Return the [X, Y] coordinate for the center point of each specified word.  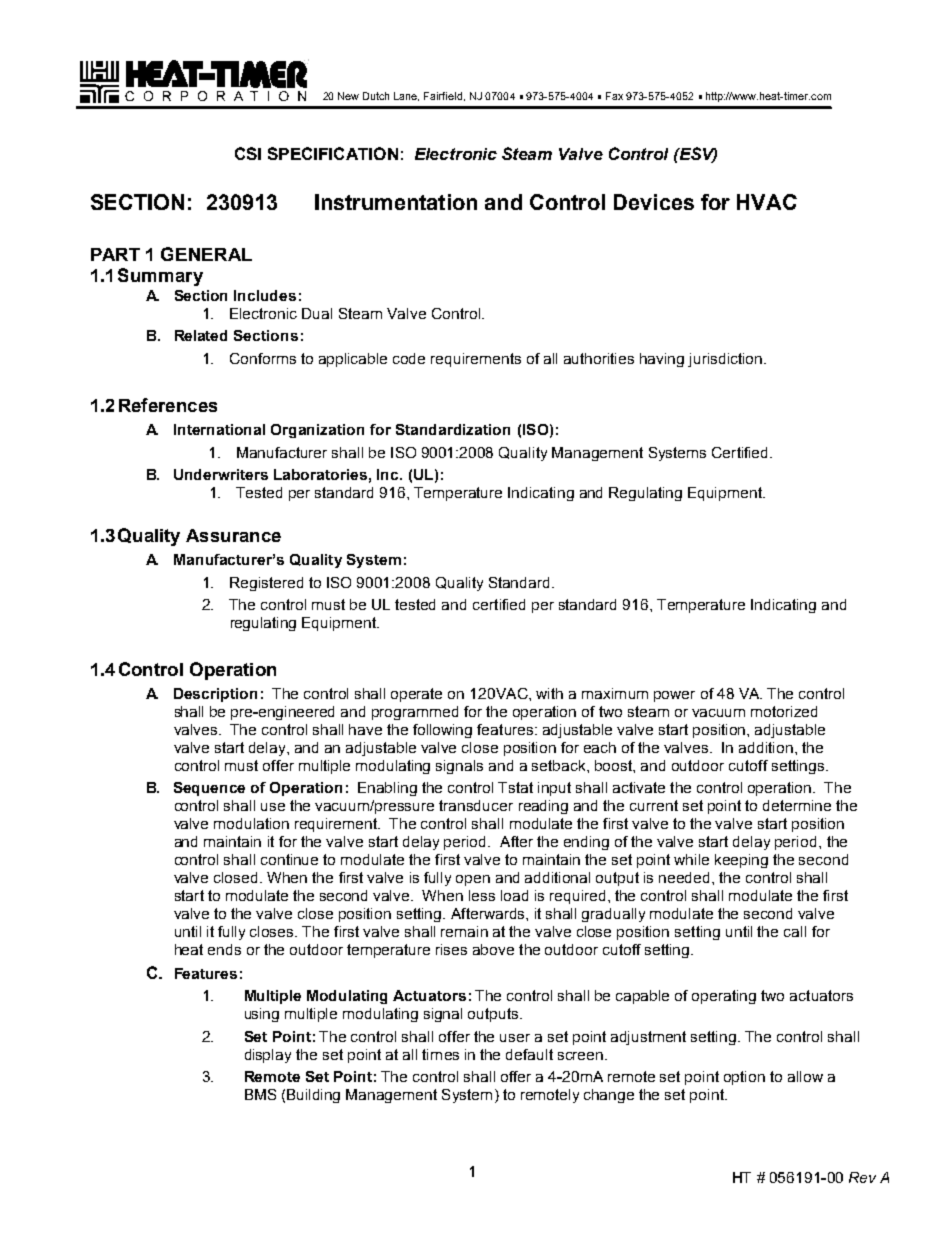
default [529, 1054]
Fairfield [443, 96]
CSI [248, 153]
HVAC [767, 202]
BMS [260, 1094]
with [549, 693]
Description [215, 695]
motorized [784, 711]
